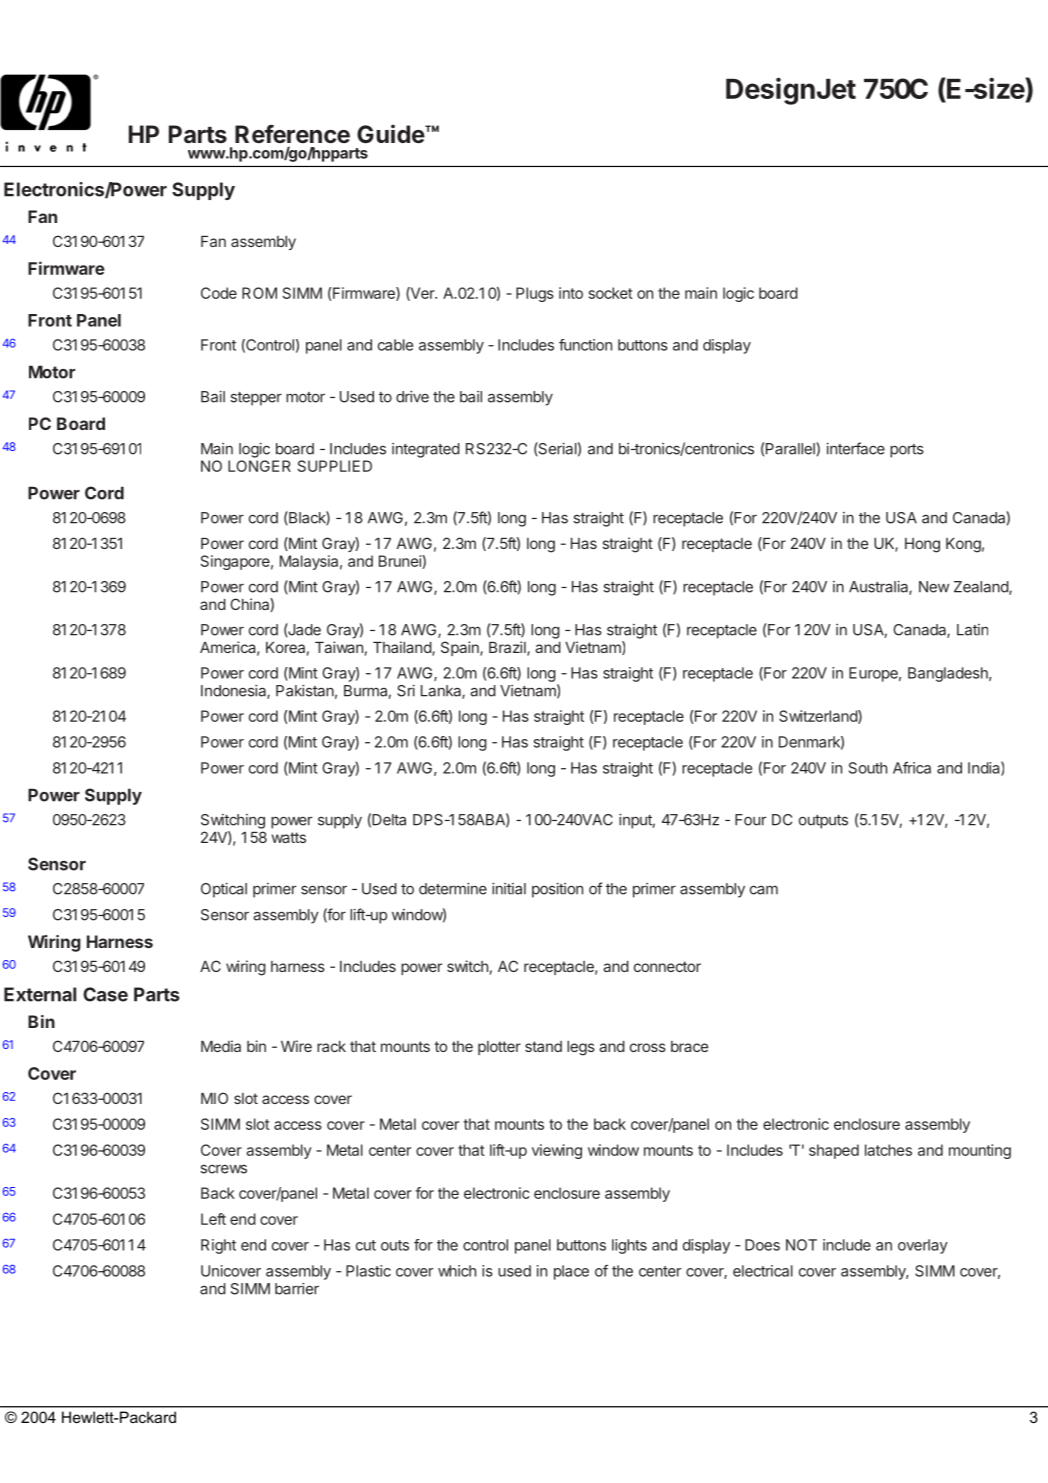 Image resolution: width=1048 pixels, height=1483 pixels. Describe the element at coordinates (391, 133) in the image. I see `Guide` at that location.
